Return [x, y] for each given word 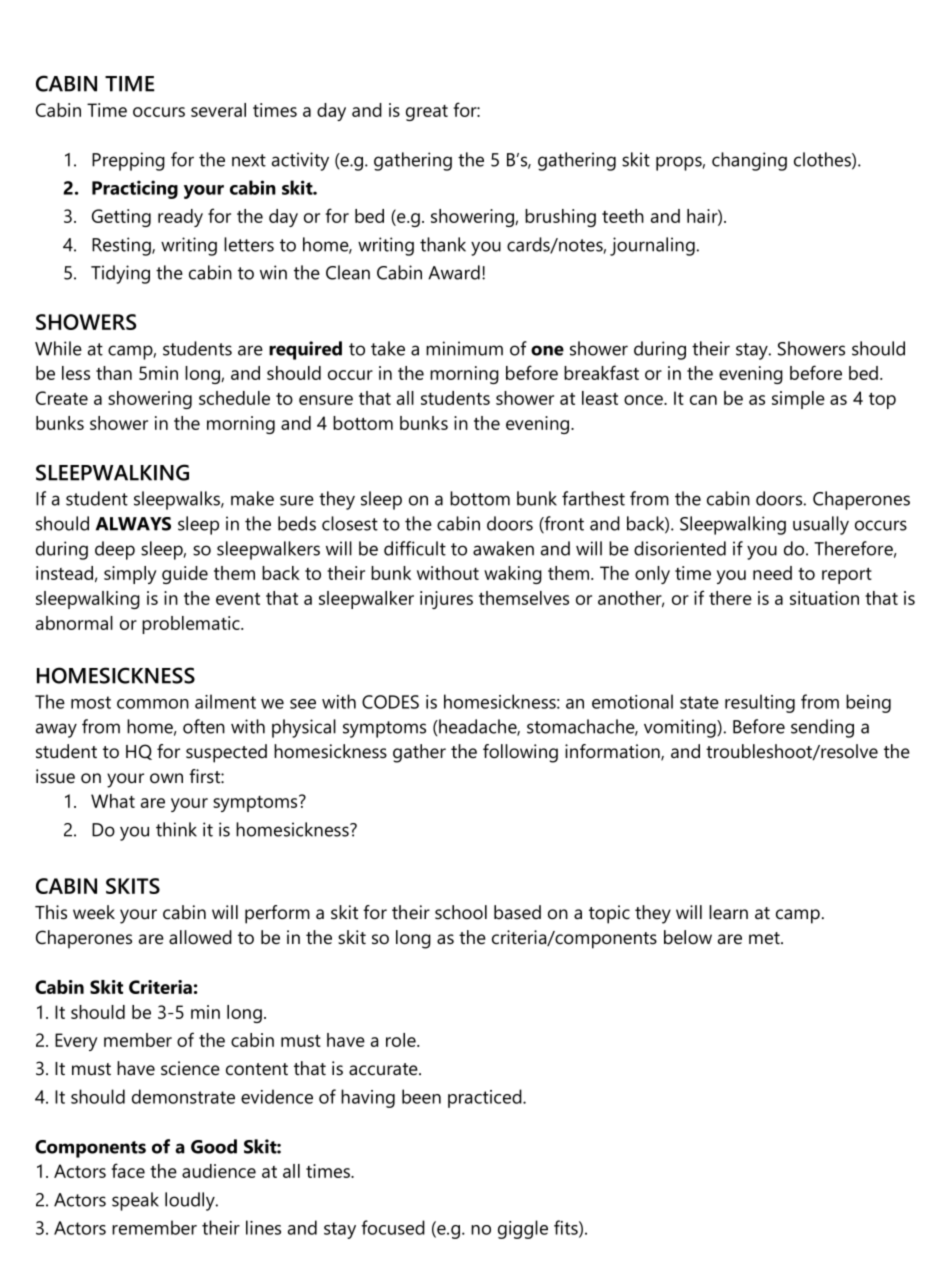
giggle [523, 1229]
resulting [760, 703]
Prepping [128, 161]
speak [135, 1201]
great [427, 113]
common [153, 704]
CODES [390, 702]
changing [749, 161]
